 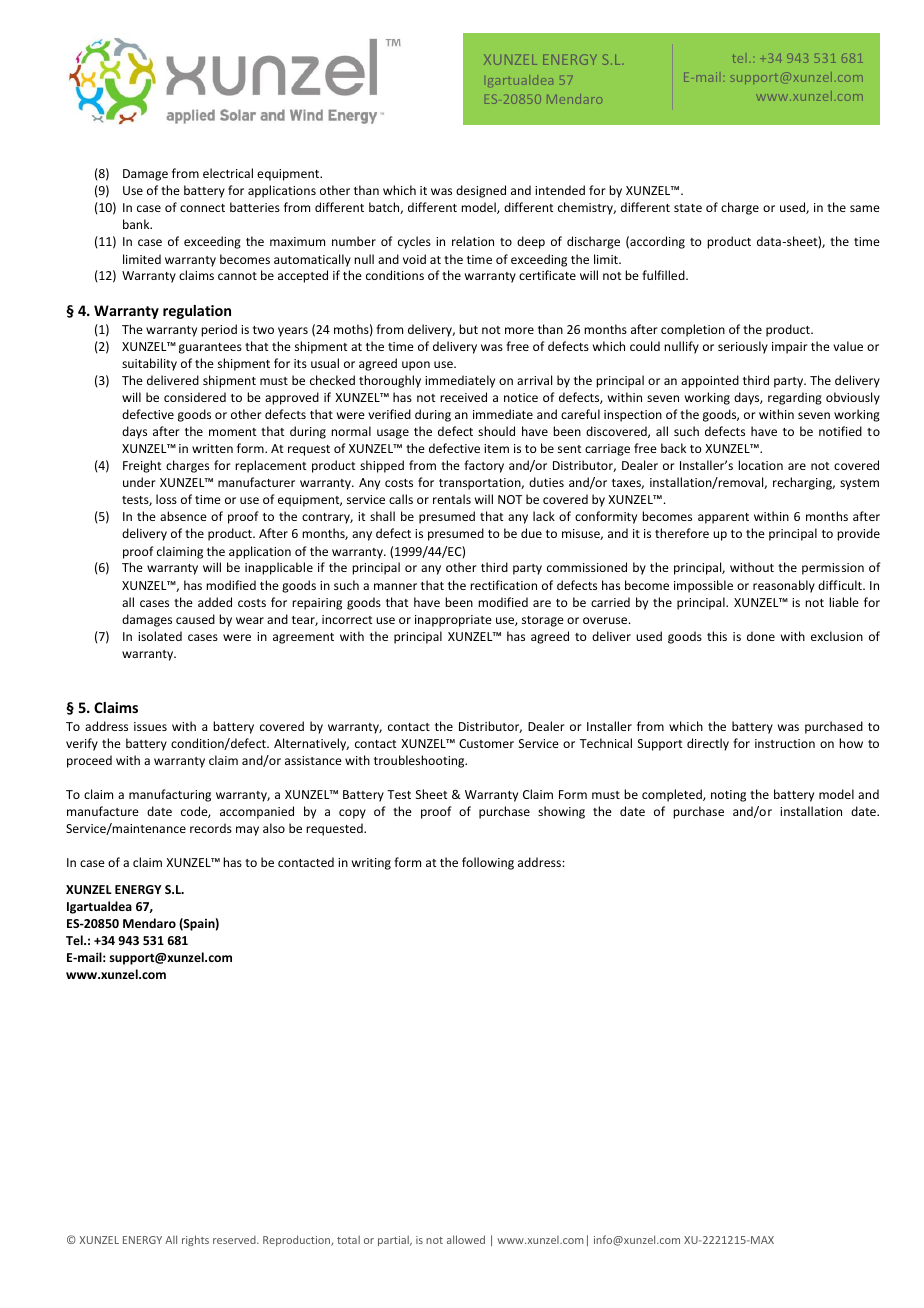 What do you see at coordinates (195, 1240) in the screenshot?
I see `rights` at bounding box center [195, 1240].
